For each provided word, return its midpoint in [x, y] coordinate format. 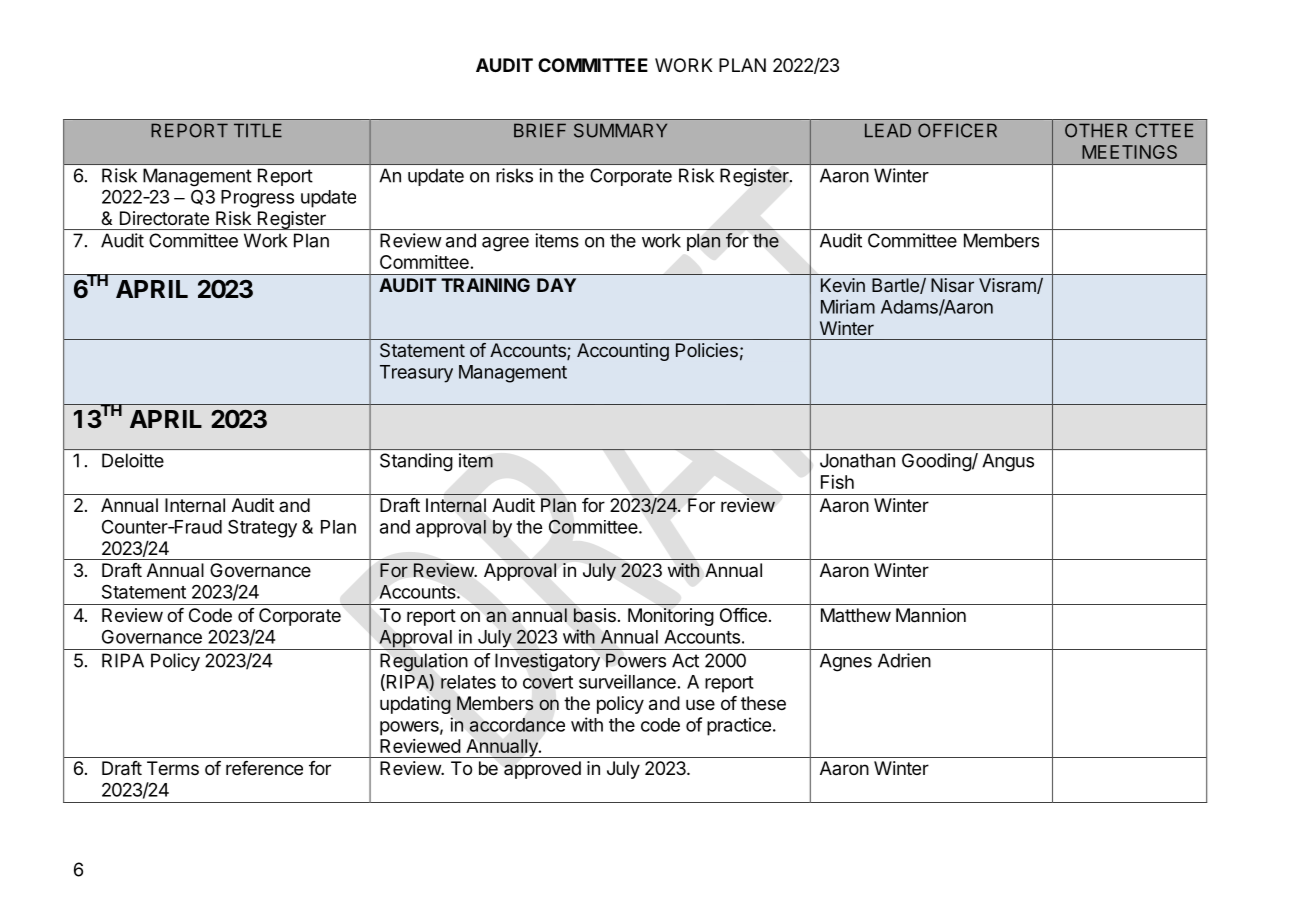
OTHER [1096, 130]
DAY [556, 285]
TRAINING [485, 285]
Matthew [856, 615]
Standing [416, 462]
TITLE [258, 130]
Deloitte [133, 460]
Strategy [262, 528]
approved [542, 770]
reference [264, 768]
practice [739, 726]
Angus [1008, 462]
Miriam [848, 306]
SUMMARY [620, 130]
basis [595, 615]
